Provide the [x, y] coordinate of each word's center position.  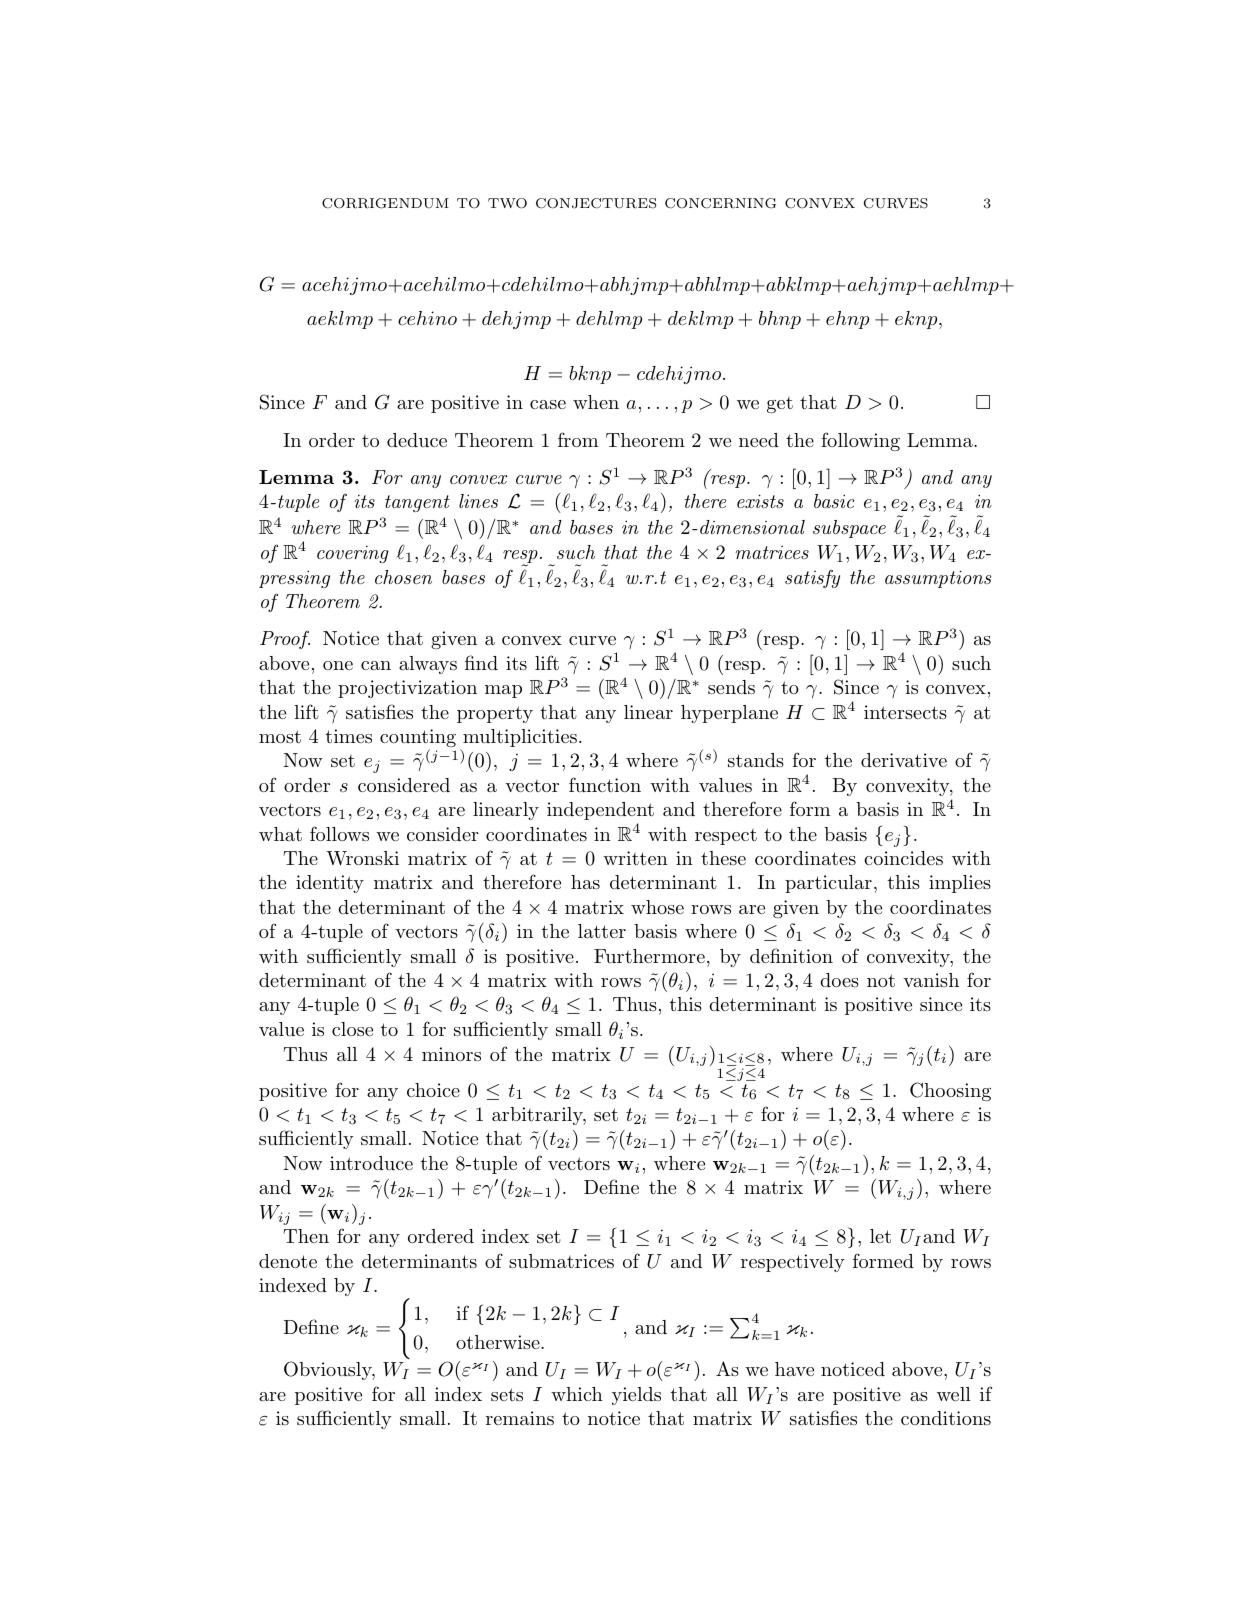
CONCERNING [720, 203]
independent [600, 811]
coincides [903, 858]
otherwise [499, 1342]
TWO [507, 203]
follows [339, 833]
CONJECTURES [596, 203]
